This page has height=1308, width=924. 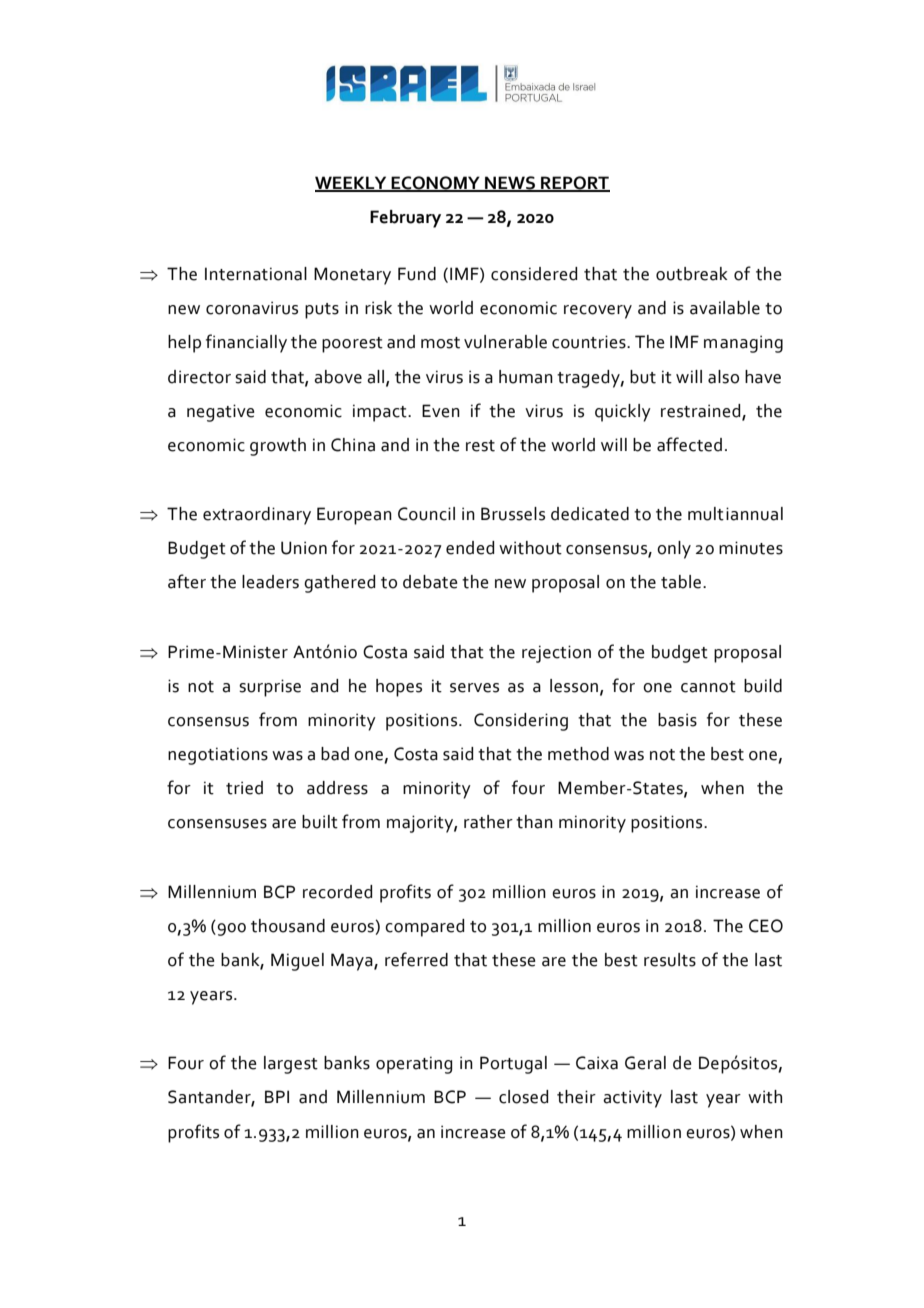 I want to click on rather, so click(x=488, y=822).
